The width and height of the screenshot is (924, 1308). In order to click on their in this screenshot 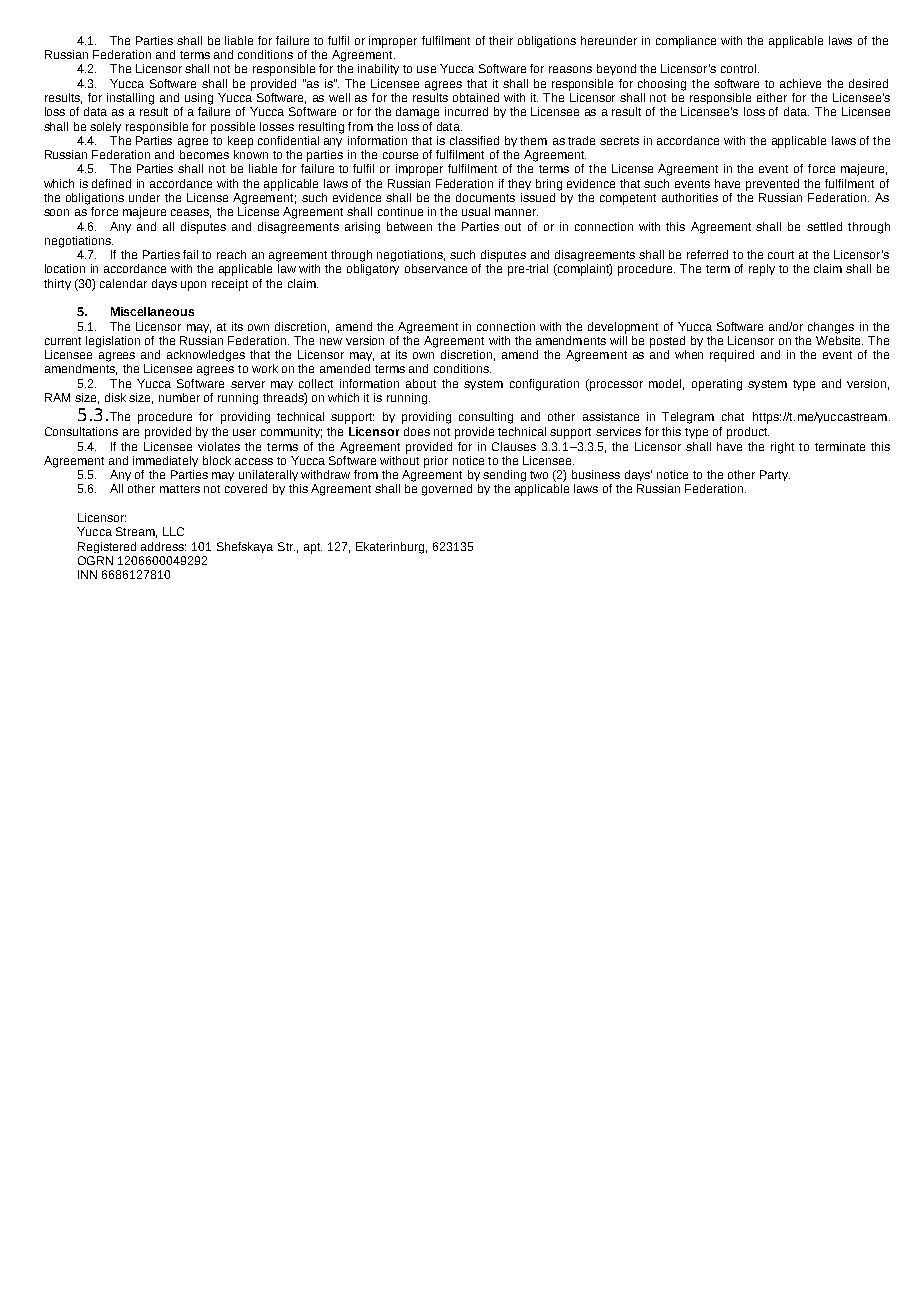, I will do `click(501, 40)`.
